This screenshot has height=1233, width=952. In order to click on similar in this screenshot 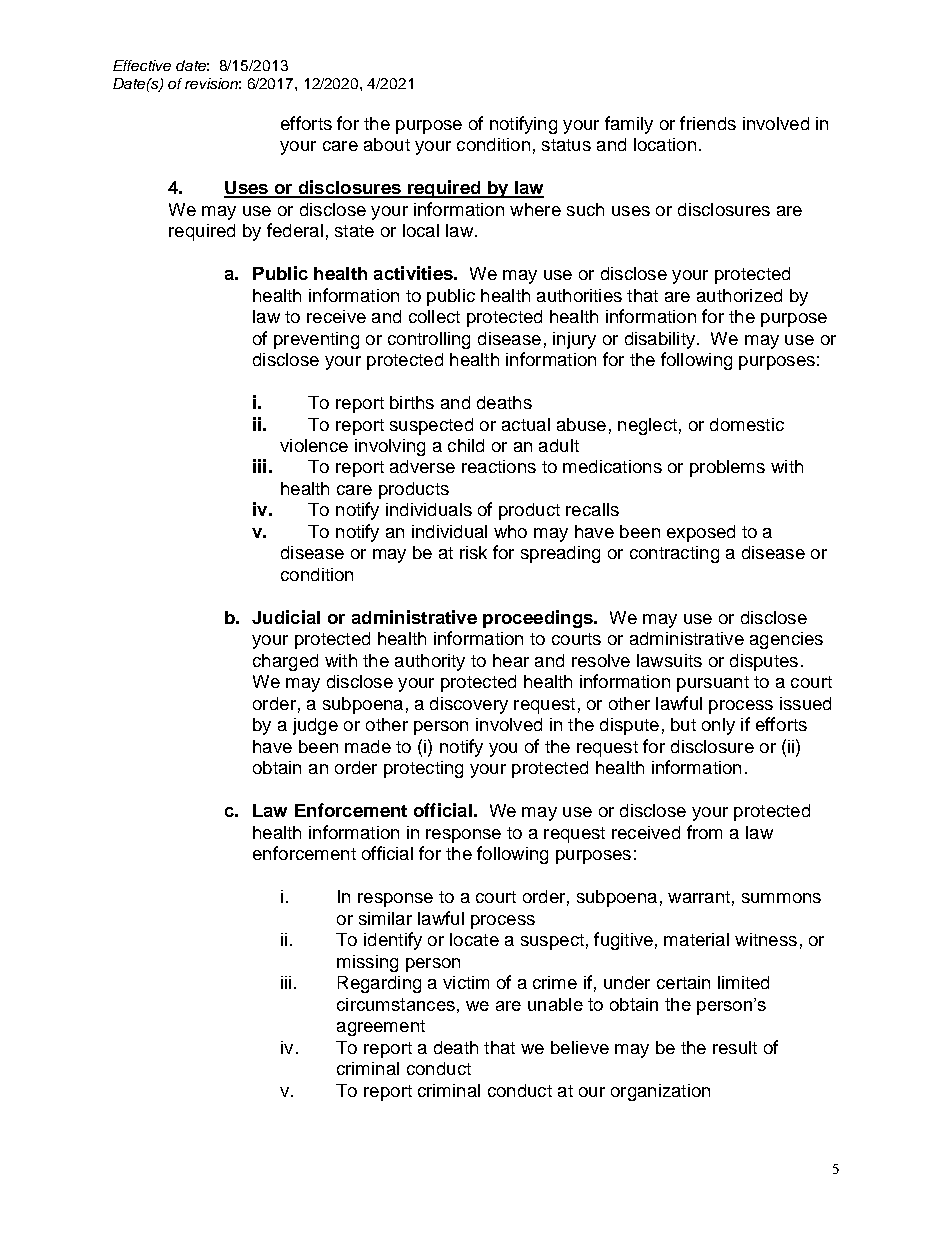, I will do `click(385, 918)`.
